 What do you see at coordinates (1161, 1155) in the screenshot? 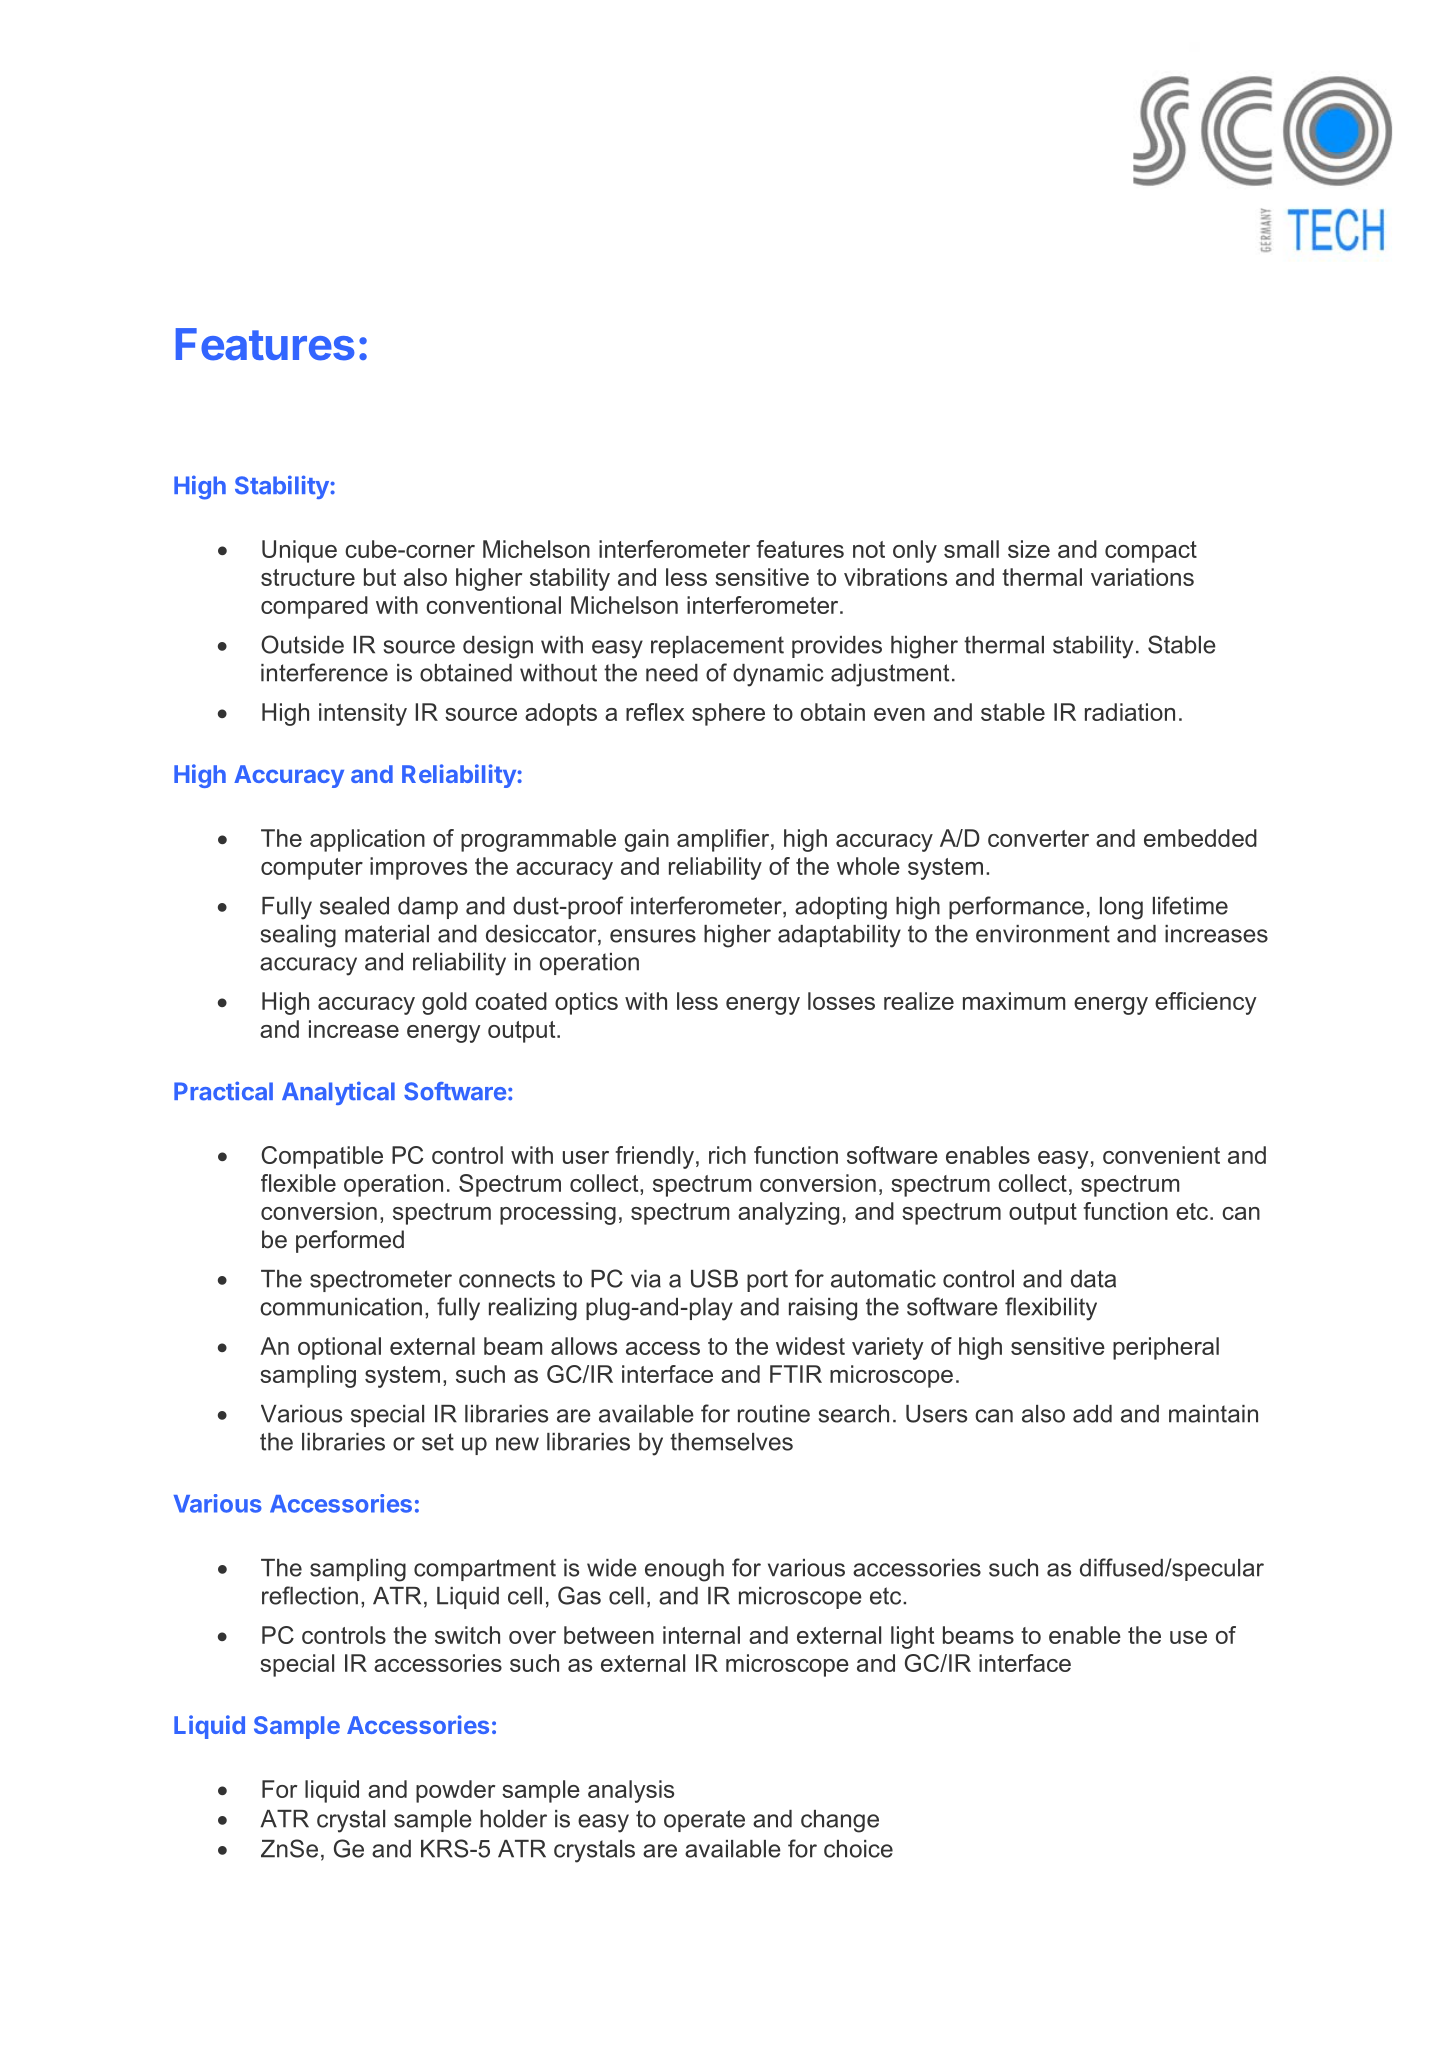
I see `convenient` at bounding box center [1161, 1155].
